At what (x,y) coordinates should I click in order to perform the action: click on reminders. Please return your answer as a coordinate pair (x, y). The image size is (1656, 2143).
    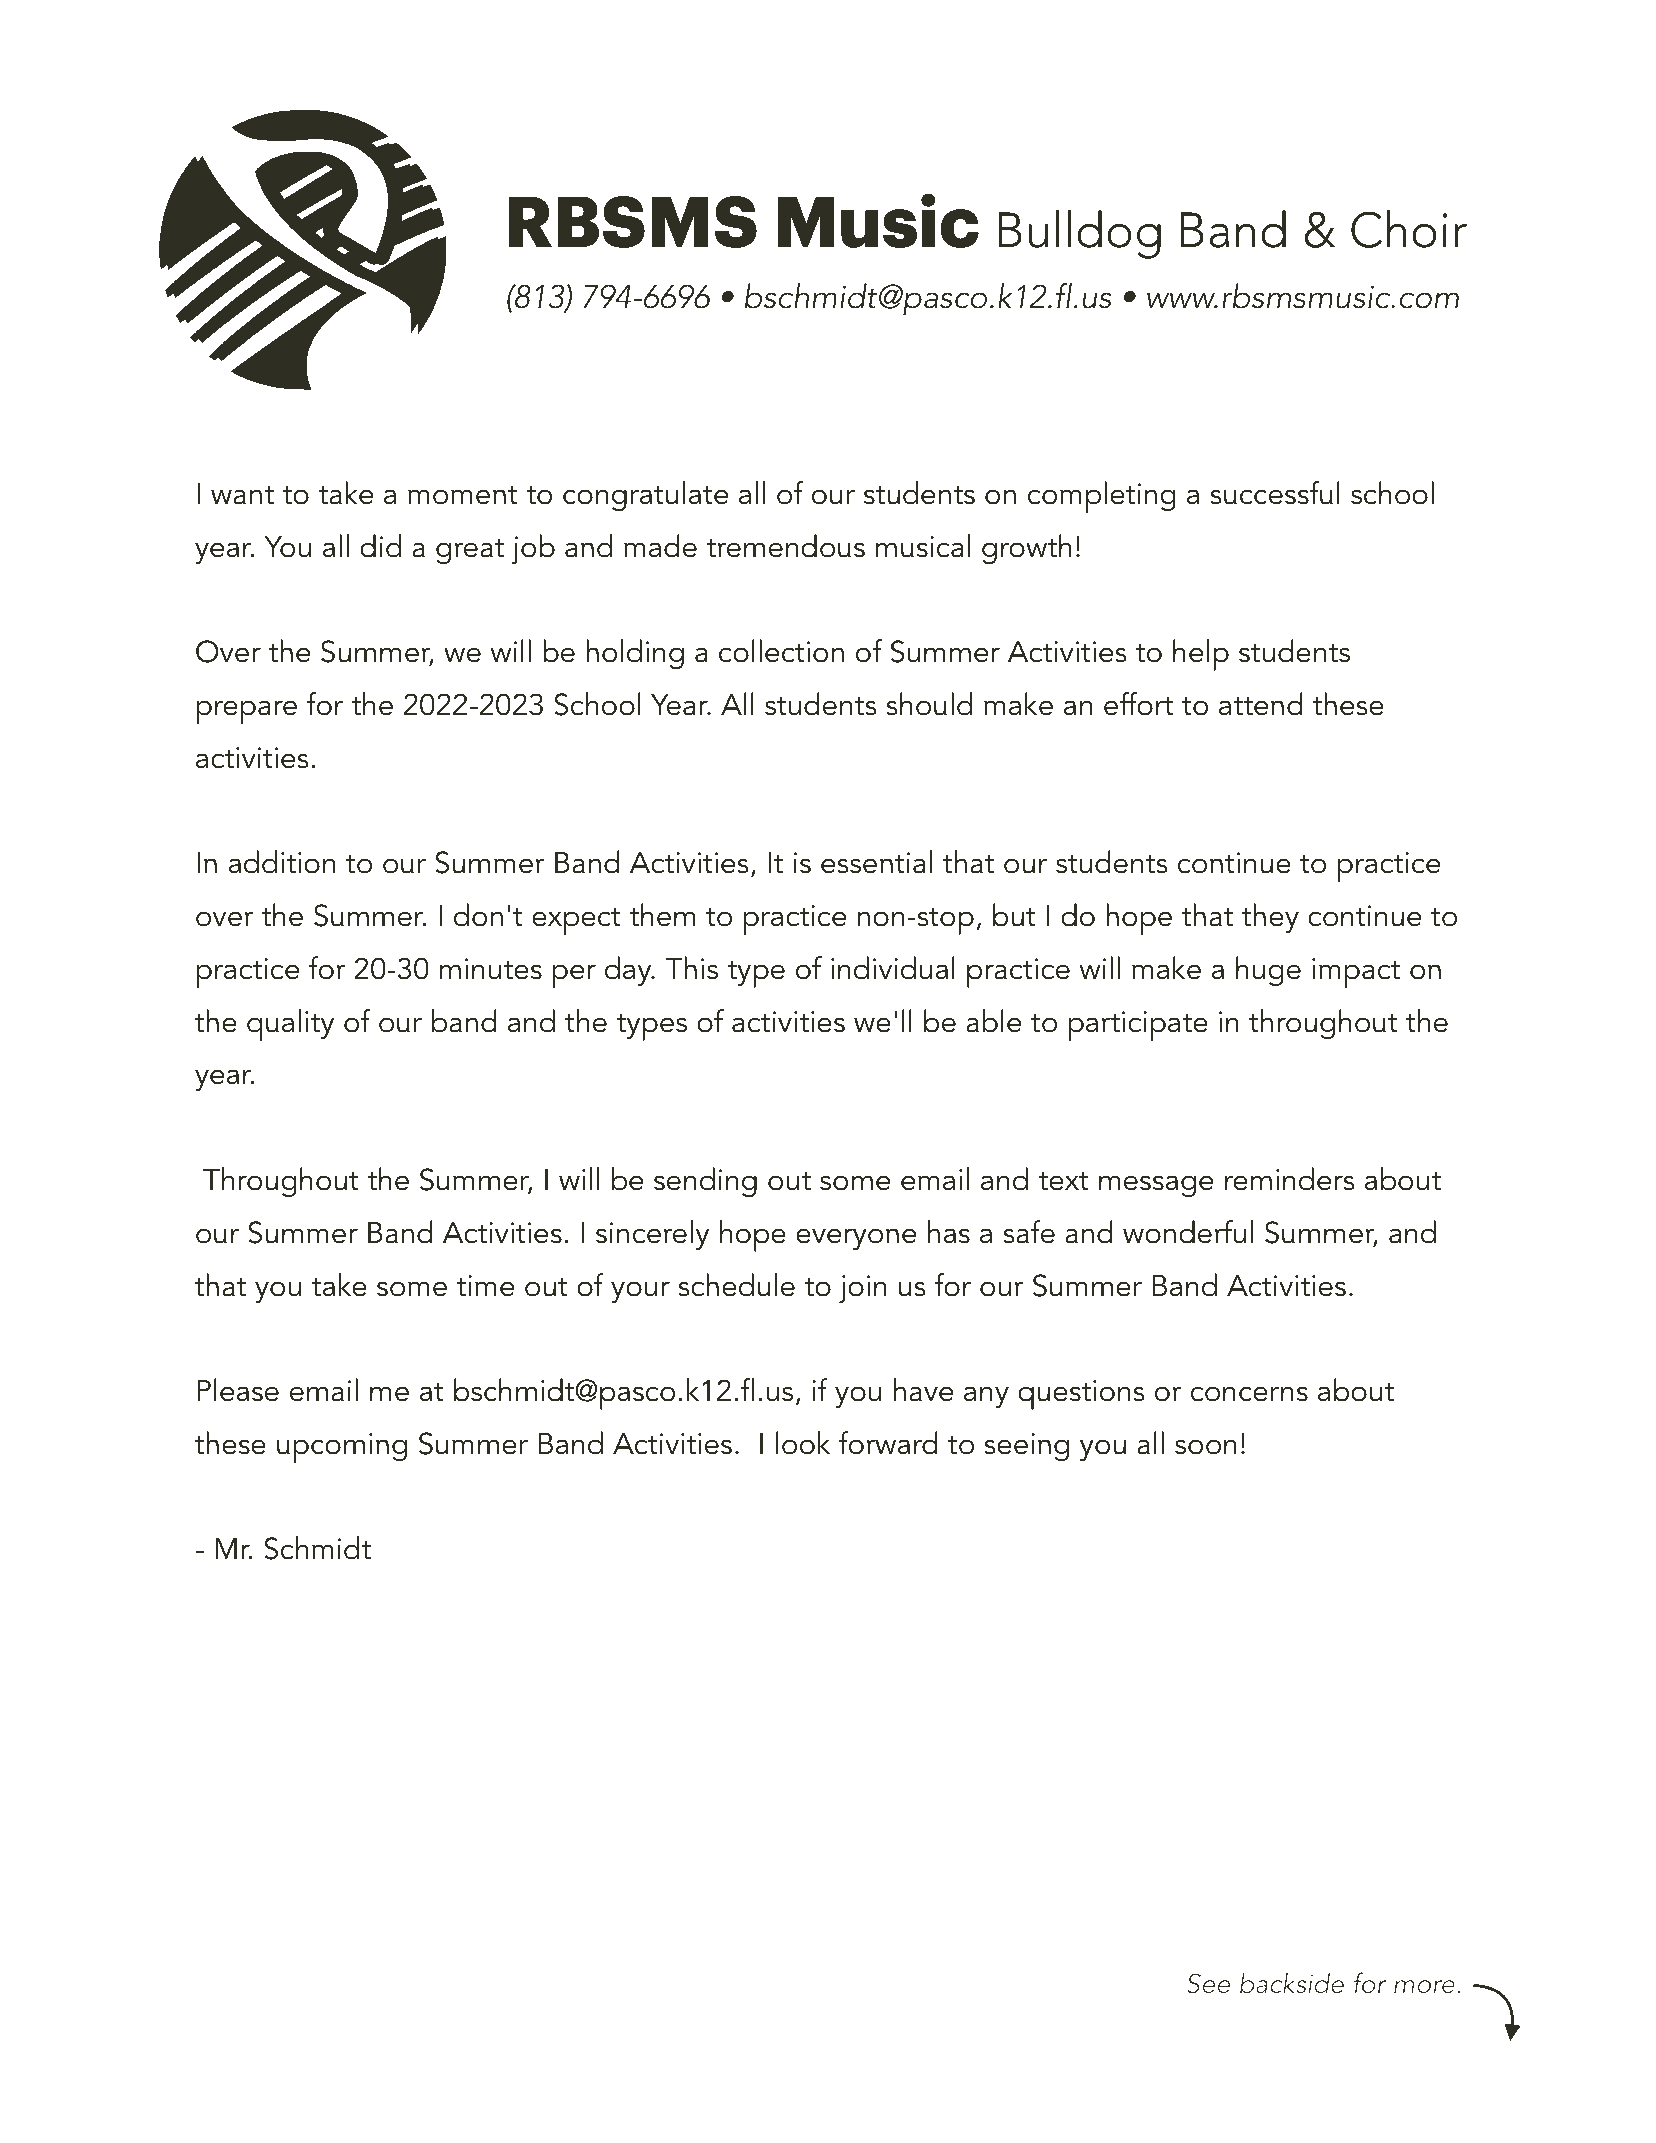
    Looking at the image, I should click on (1290, 1179).
